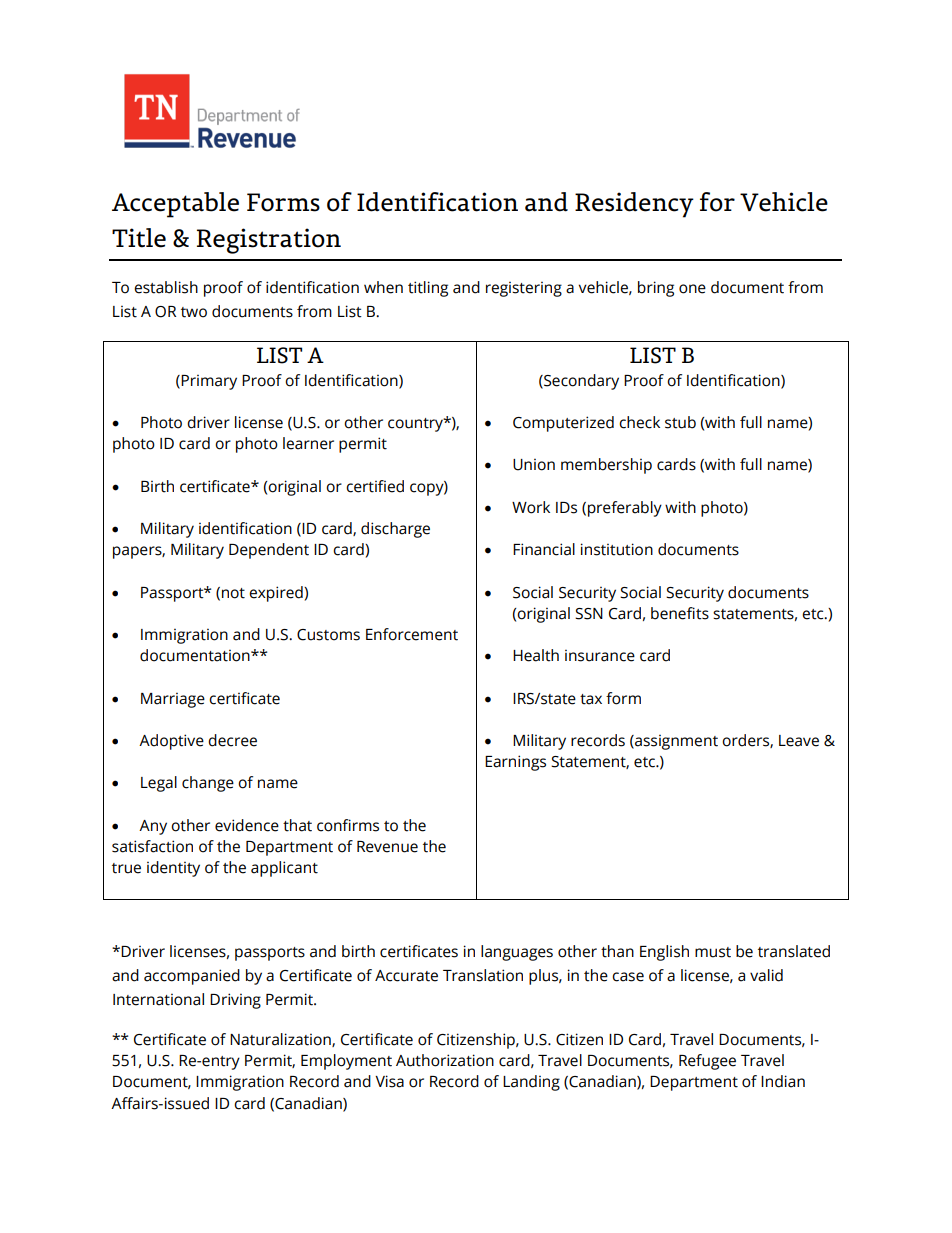  Describe the element at coordinates (281, 1040) in the page. I see `Naturalization` at that location.
